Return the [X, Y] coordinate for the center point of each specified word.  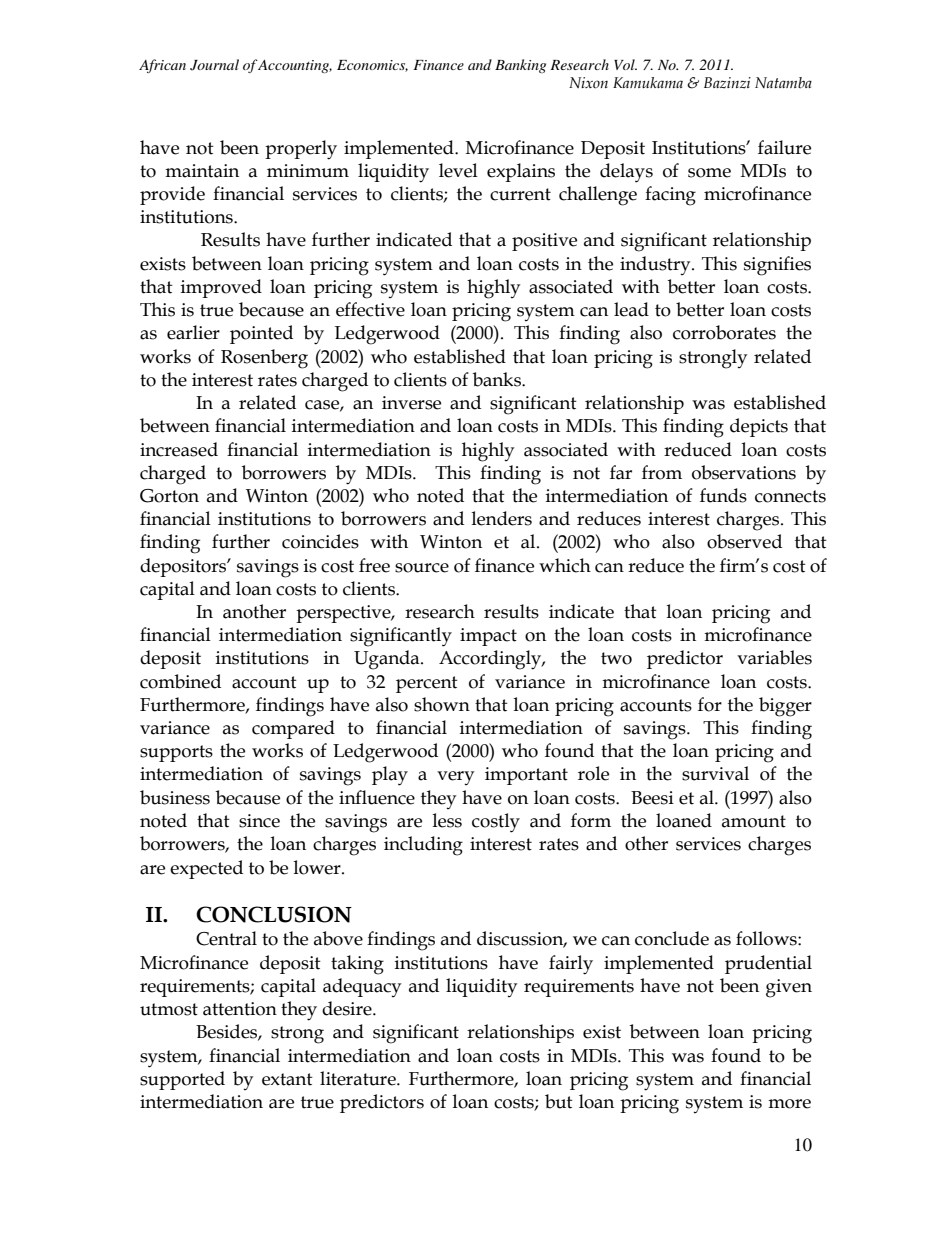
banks [498, 379]
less [447, 820]
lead [631, 309]
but [559, 1101]
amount [754, 821]
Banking [520, 66]
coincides [320, 541]
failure [784, 147]
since [259, 821]
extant [287, 1079]
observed [744, 541]
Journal [214, 65]
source [422, 568]
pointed [261, 334]
